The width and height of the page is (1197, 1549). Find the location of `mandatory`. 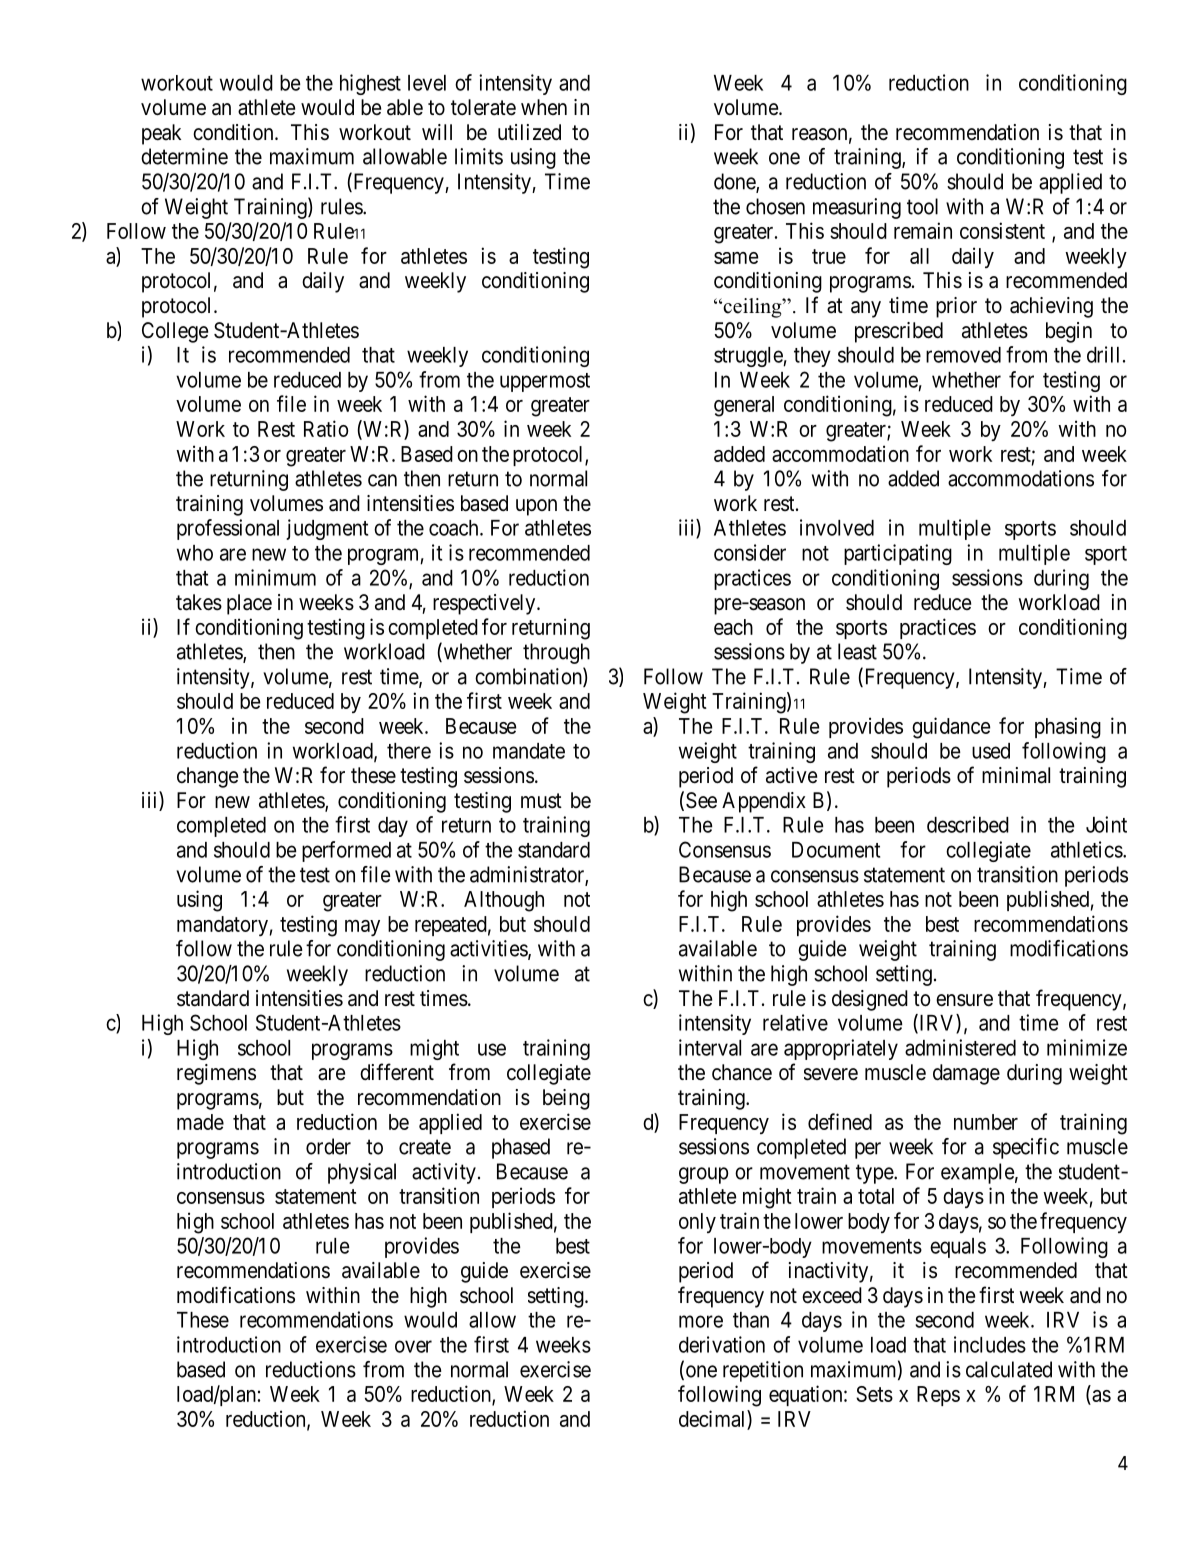

mandatory is located at coordinates (222, 926).
